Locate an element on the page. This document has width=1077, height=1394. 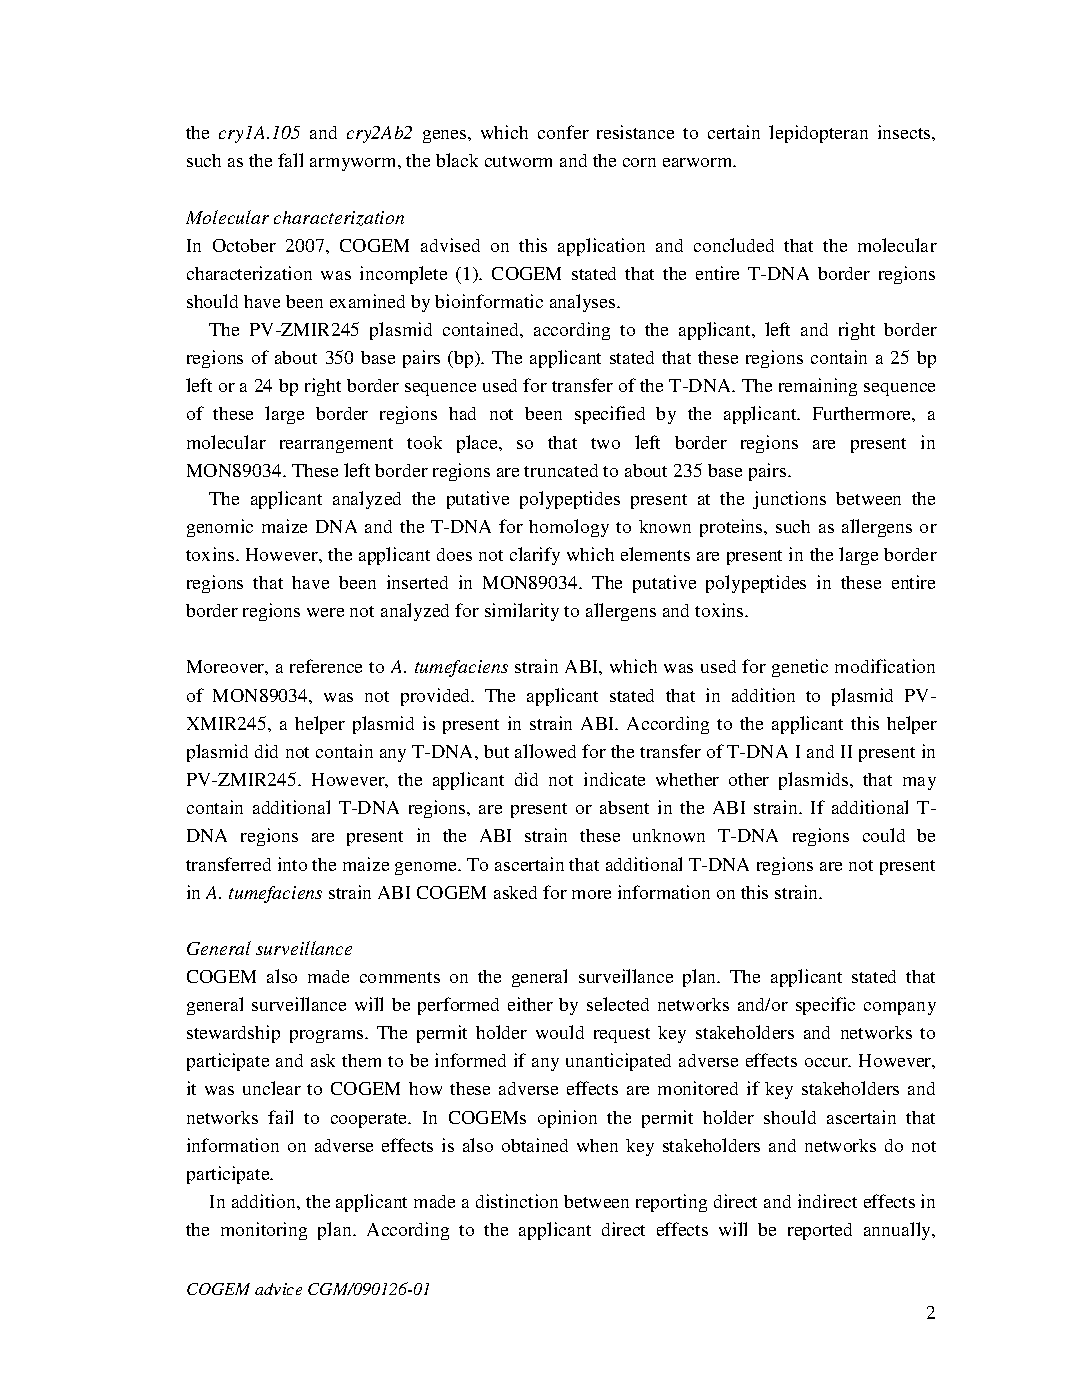
could is located at coordinates (884, 835).
